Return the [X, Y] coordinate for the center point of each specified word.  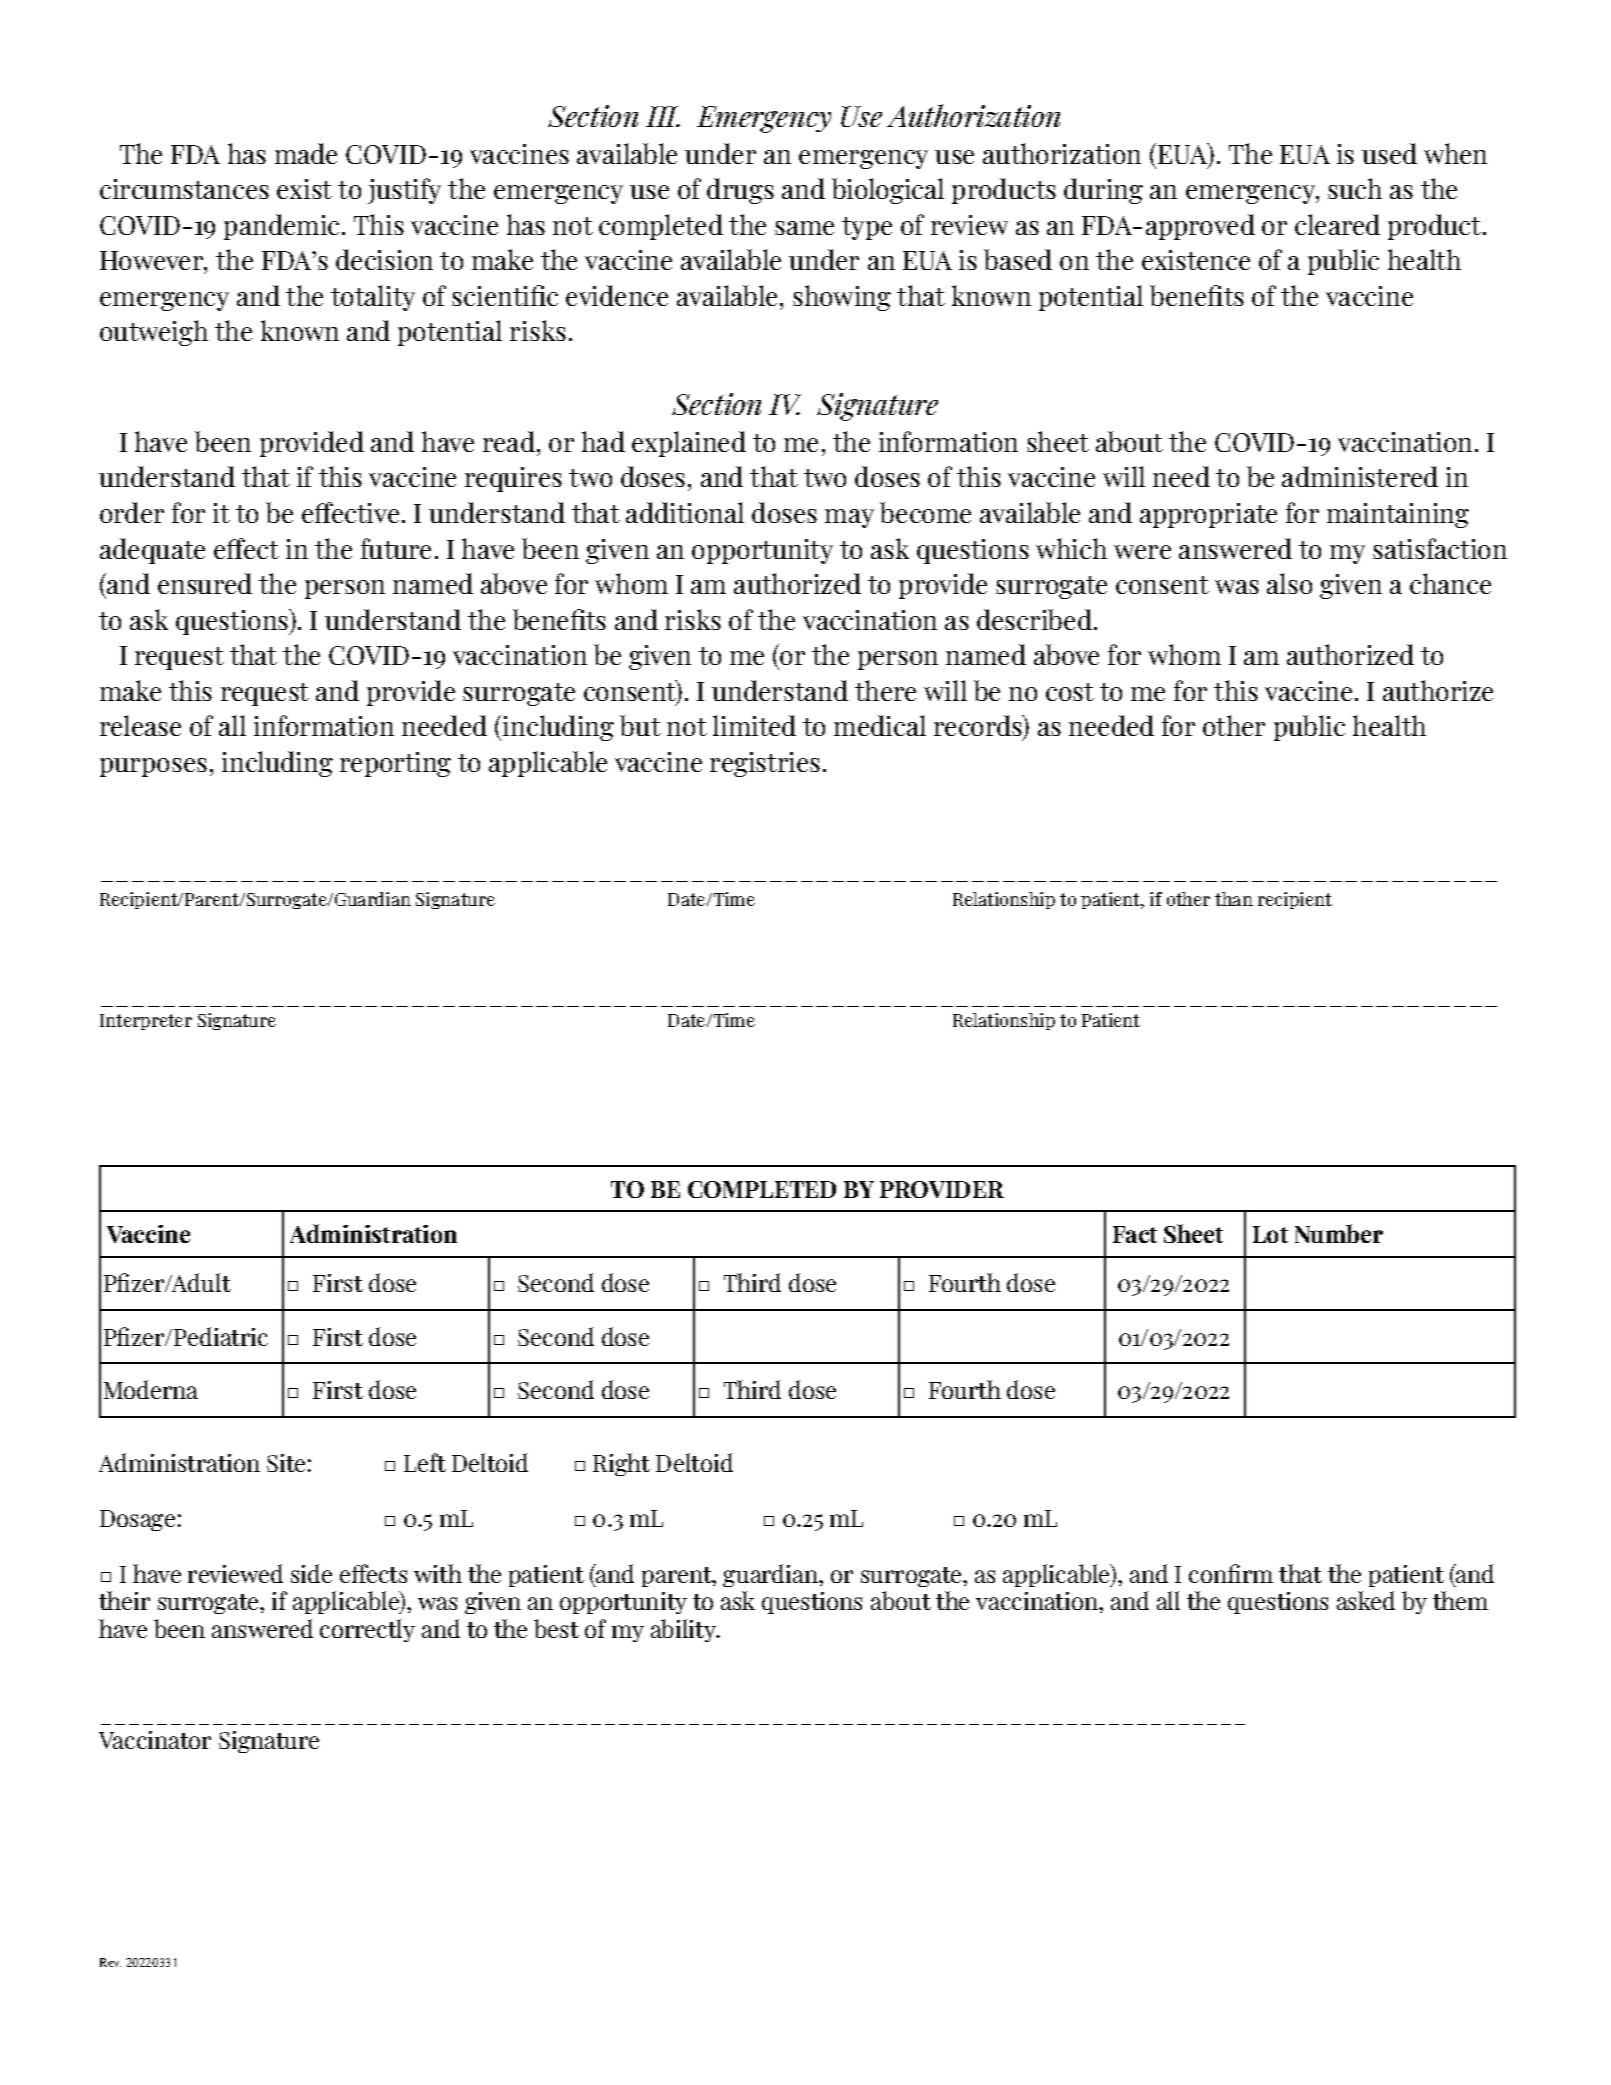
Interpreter [146, 1022]
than [1234, 899]
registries [765, 764]
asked [1366, 1600]
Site [286, 1463]
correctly [367, 1630]
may [849, 518]
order [132, 512]
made [306, 153]
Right [621, 1464]
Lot [1270, 1234]
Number [1339, 1233]
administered [1360, 476]
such [1355, 188]
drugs [740, 191]
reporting [395, 764]
